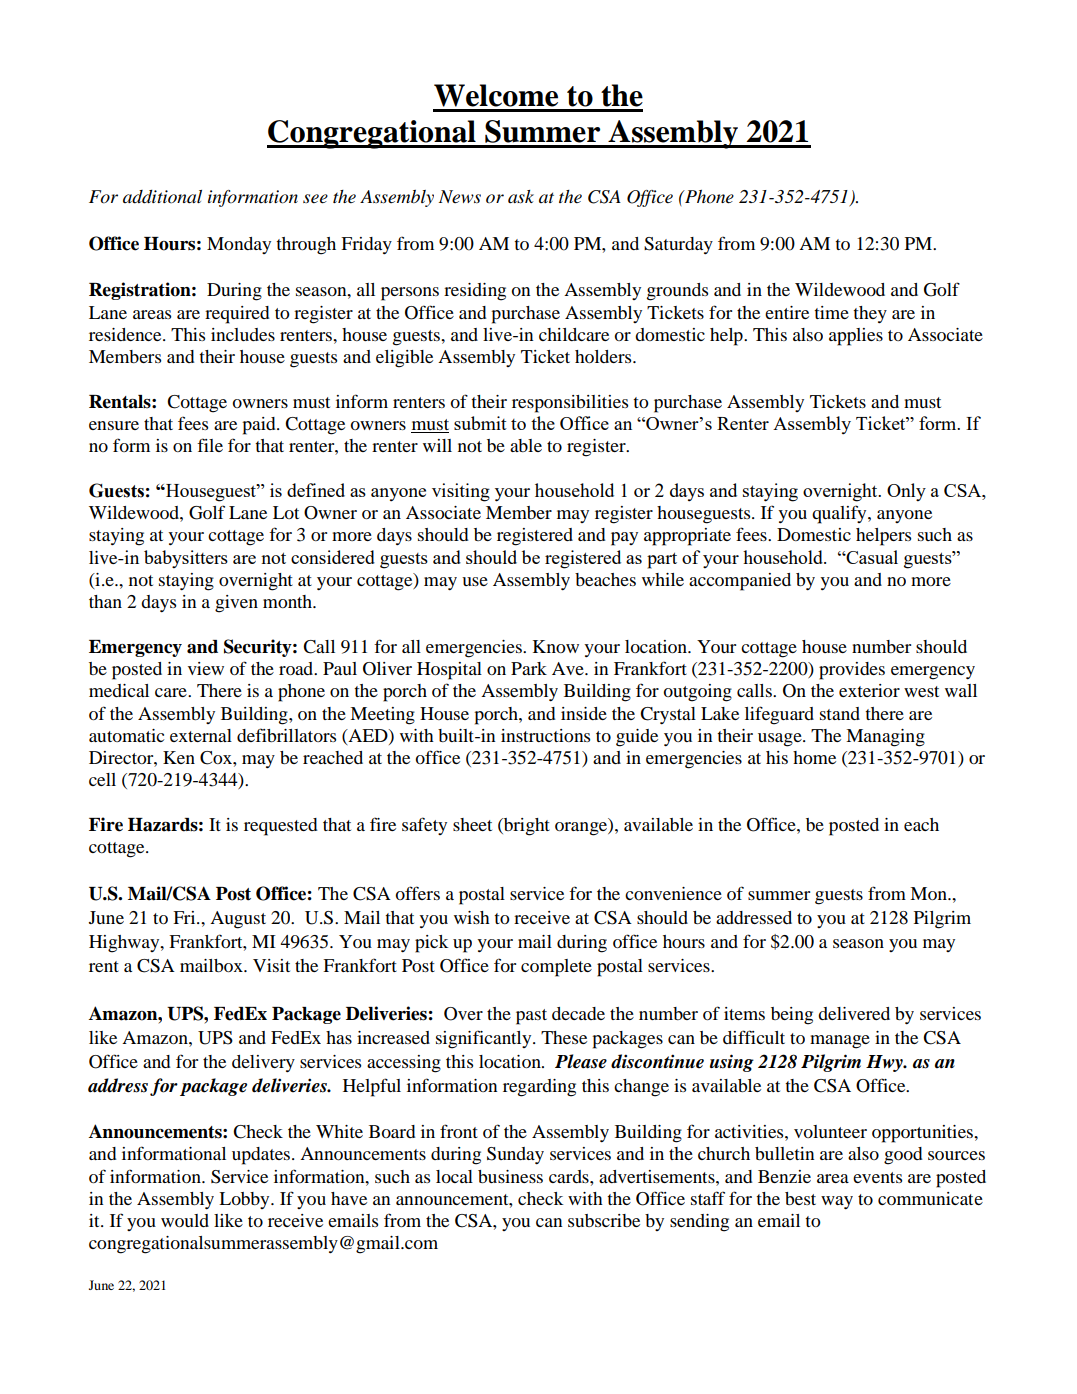 Image resolution: width=1077 pixels, height=1394 pixels. What do you see at coordinates (238, 920) in the image?
I see `August` at bounding box center [238, 920].
